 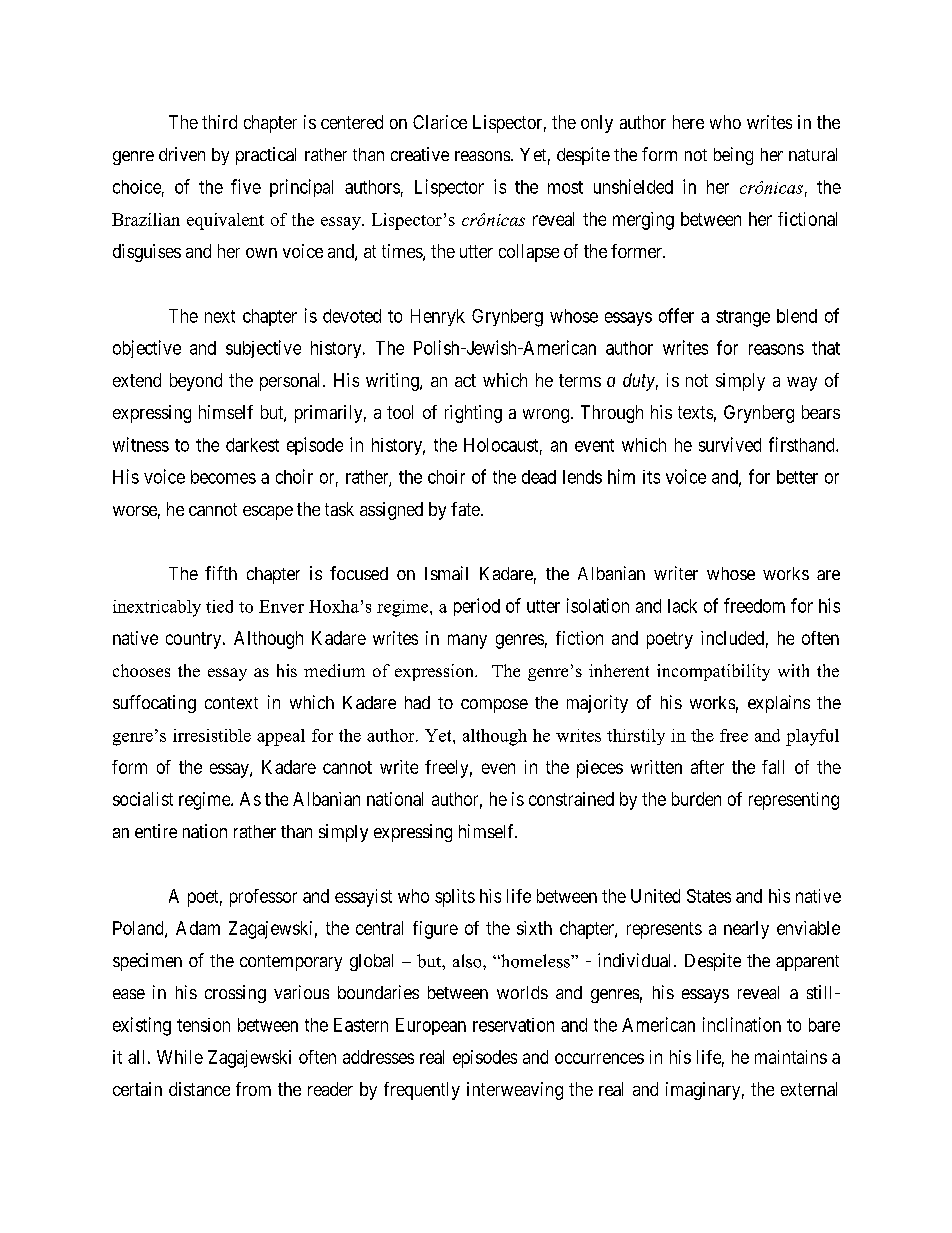 I want to click on way, so click(x=802, y=384).
